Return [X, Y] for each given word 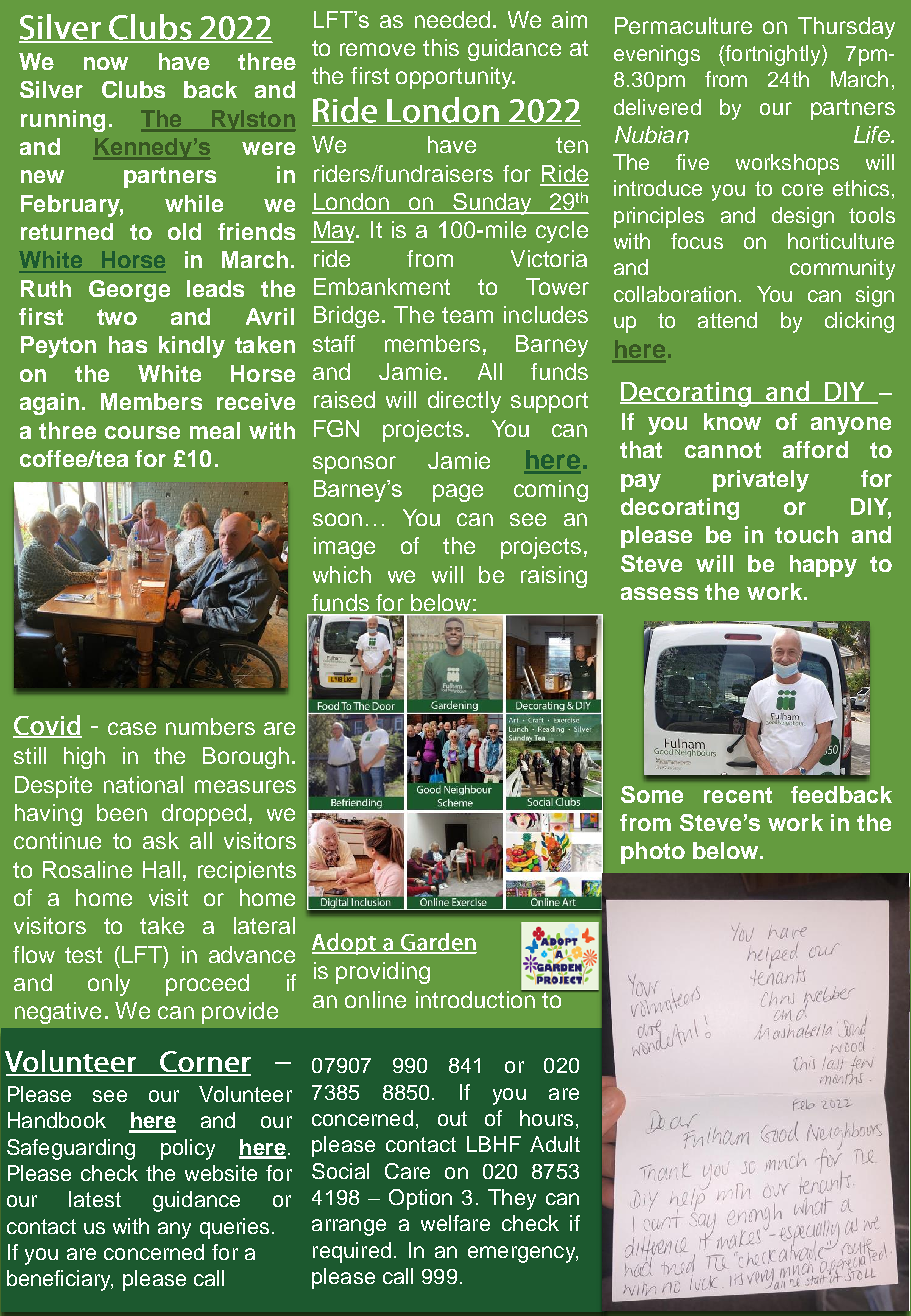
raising [554, 577]
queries [234, 1228]
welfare [455, 1223]
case [132, 728]
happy [823, 566]
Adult [555, 1144]
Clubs [133, 89]
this [441, 47]
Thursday [846, 28]
